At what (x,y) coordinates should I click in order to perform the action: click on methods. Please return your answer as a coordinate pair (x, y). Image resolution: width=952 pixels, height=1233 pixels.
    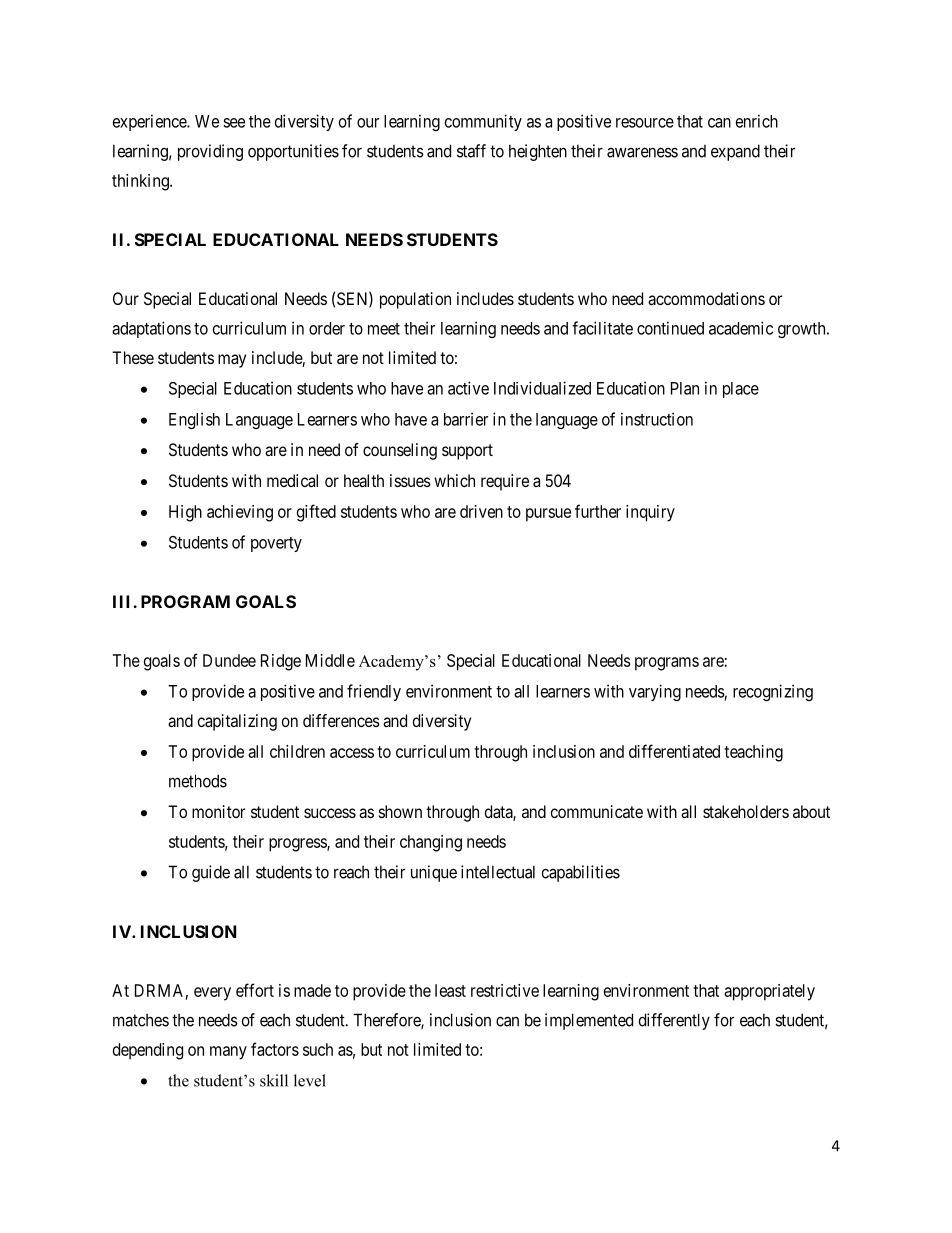
    Looking at the image, I should click on (198, 781).
